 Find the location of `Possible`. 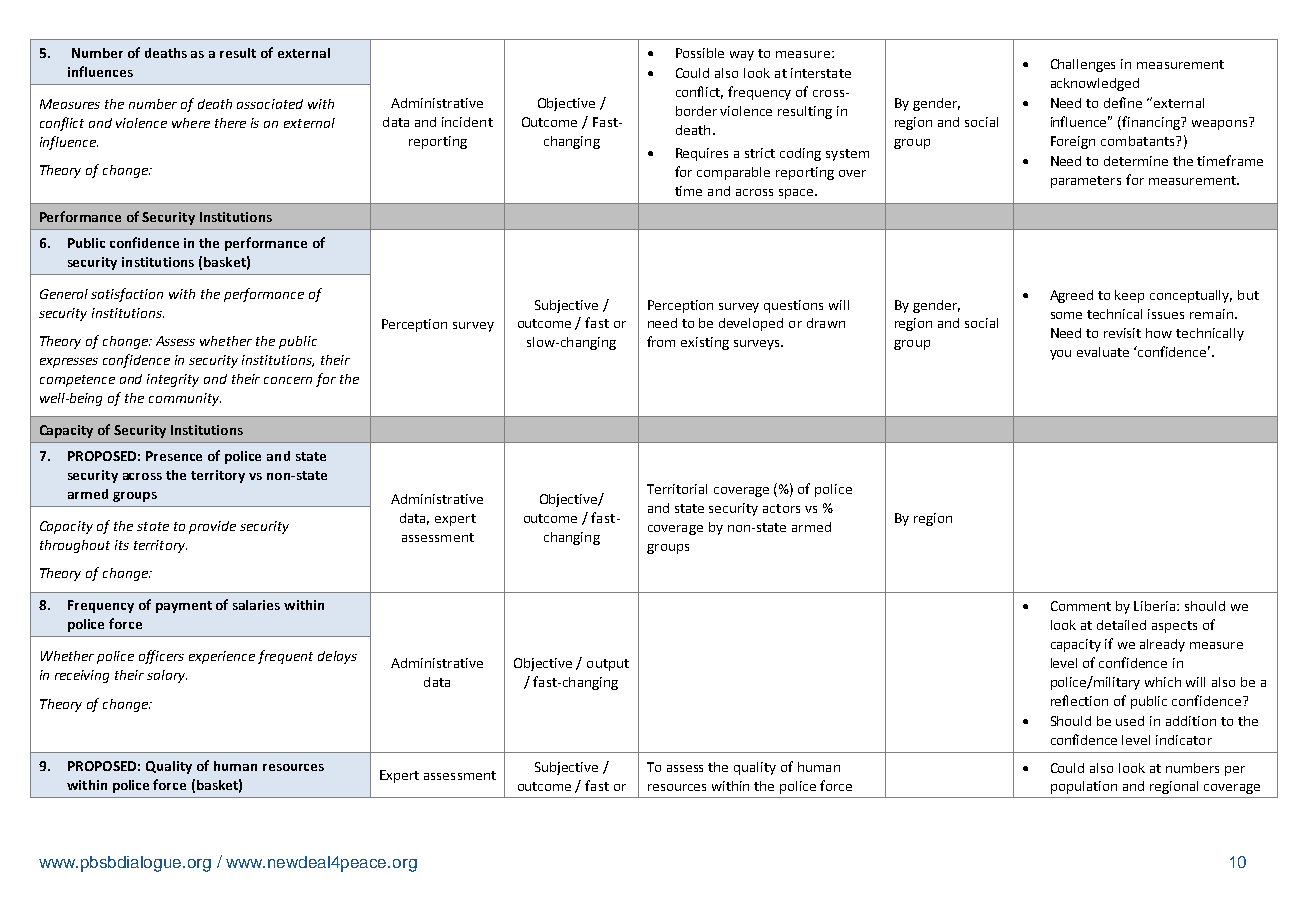

Possible is located at coordinates (700, 53).
